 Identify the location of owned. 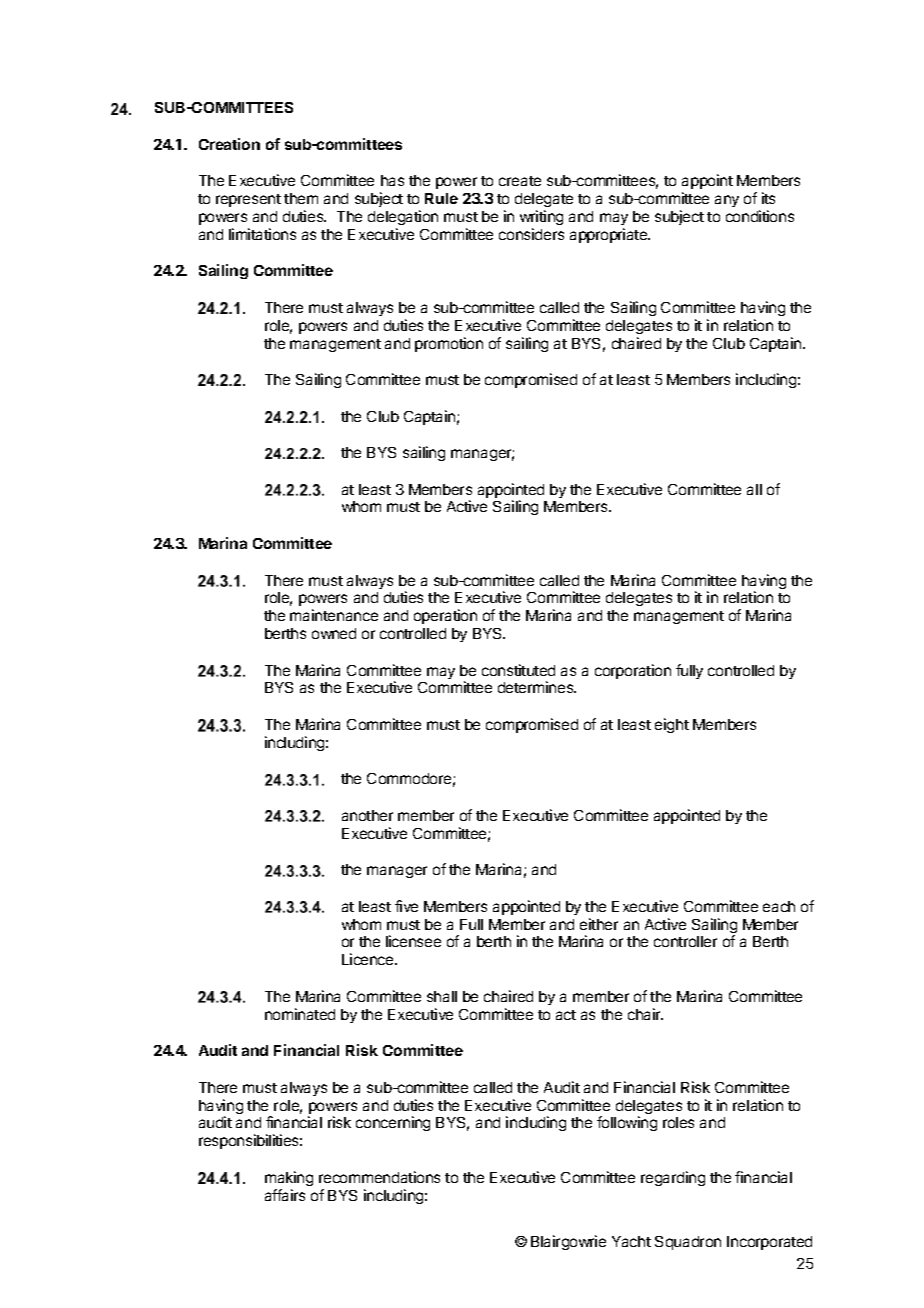
(334, 633).
